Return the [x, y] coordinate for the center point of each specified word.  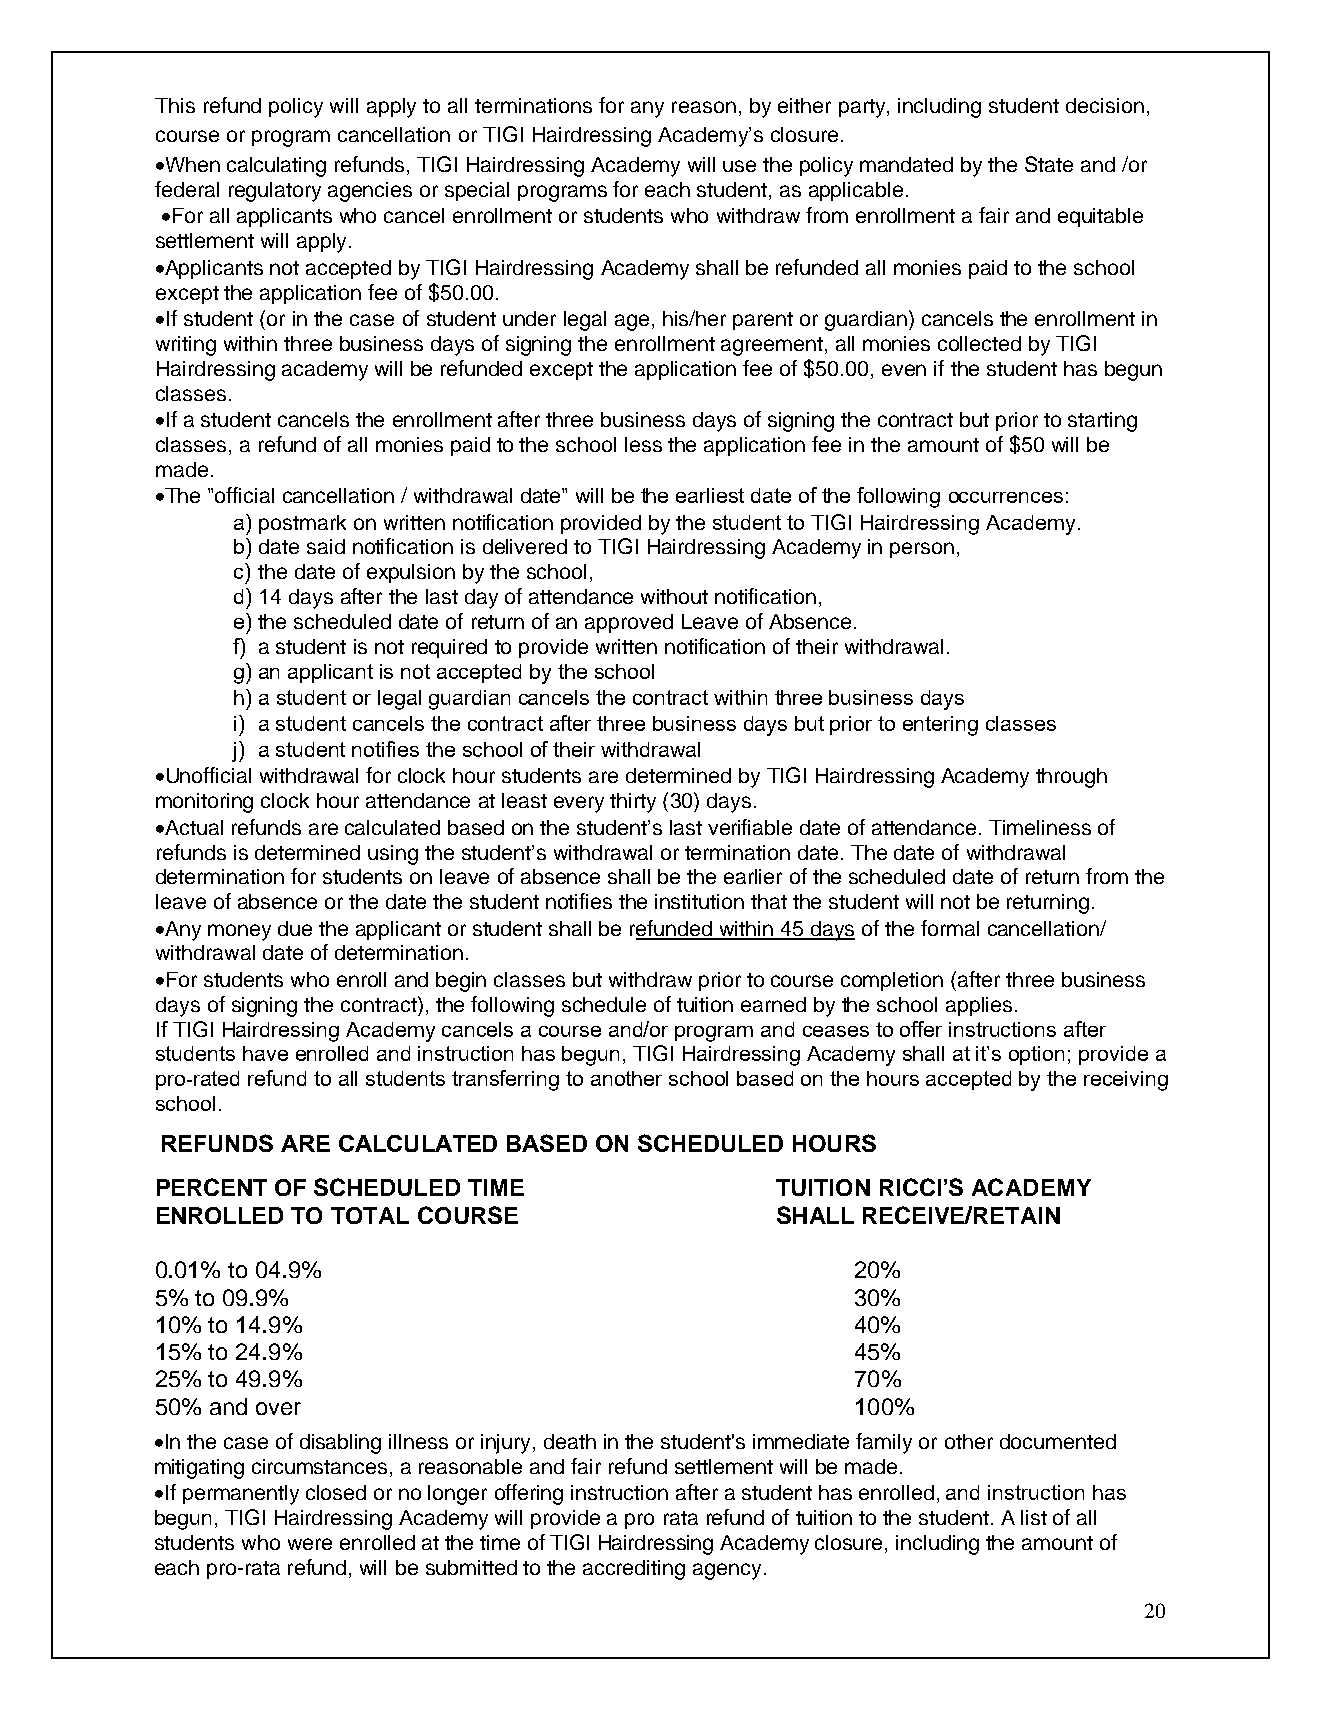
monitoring [204, 803]
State [1049, 164]
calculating [276, 167]
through [1071, 778]
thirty [633, 803]
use [739, 166]
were [310, 1544]
